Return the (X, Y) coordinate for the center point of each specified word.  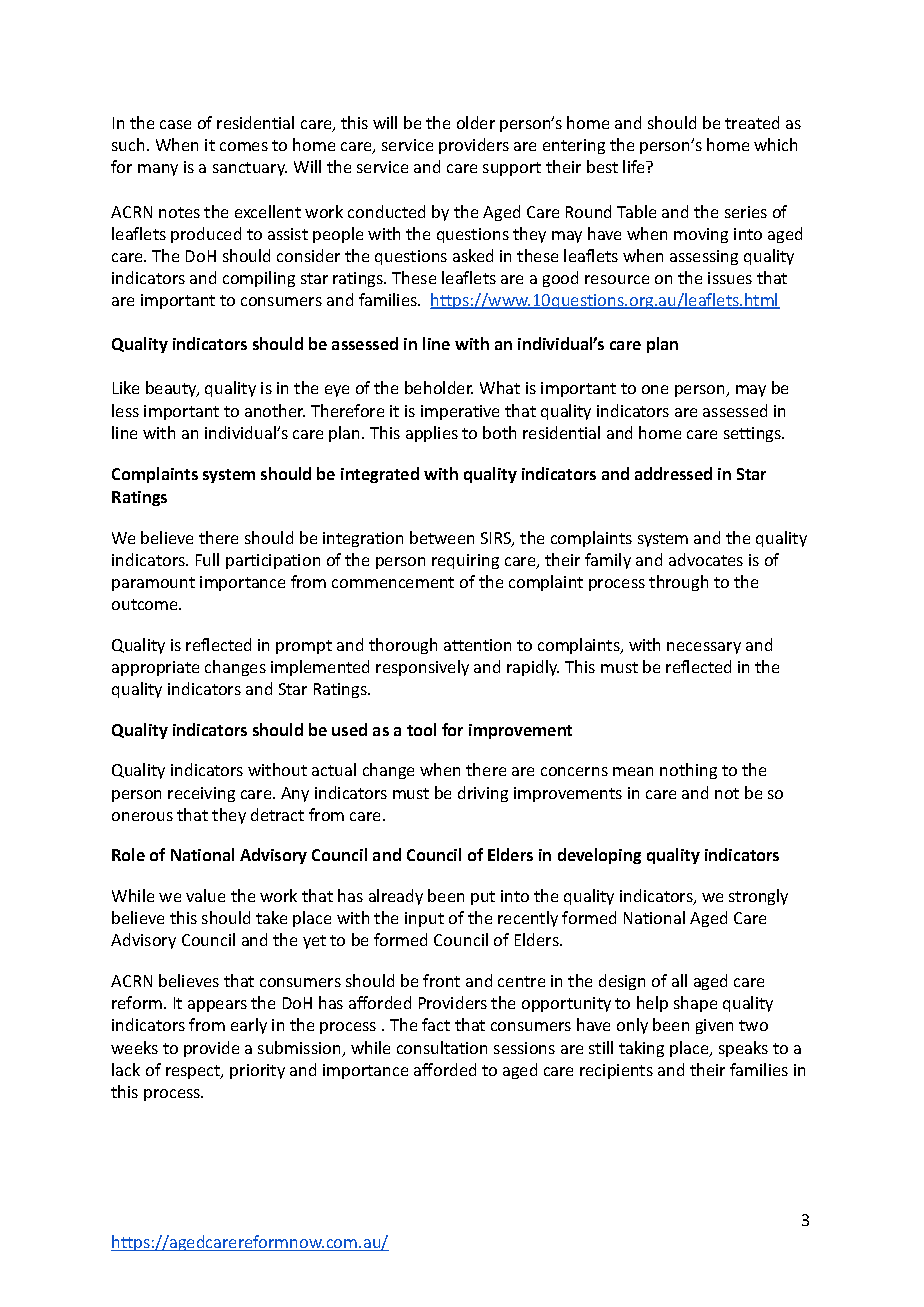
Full (207, 559)
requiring (465, 561)
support (512, 169)
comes (244, 146)
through (678, 583)
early (249, 1026)
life (635, 166)
